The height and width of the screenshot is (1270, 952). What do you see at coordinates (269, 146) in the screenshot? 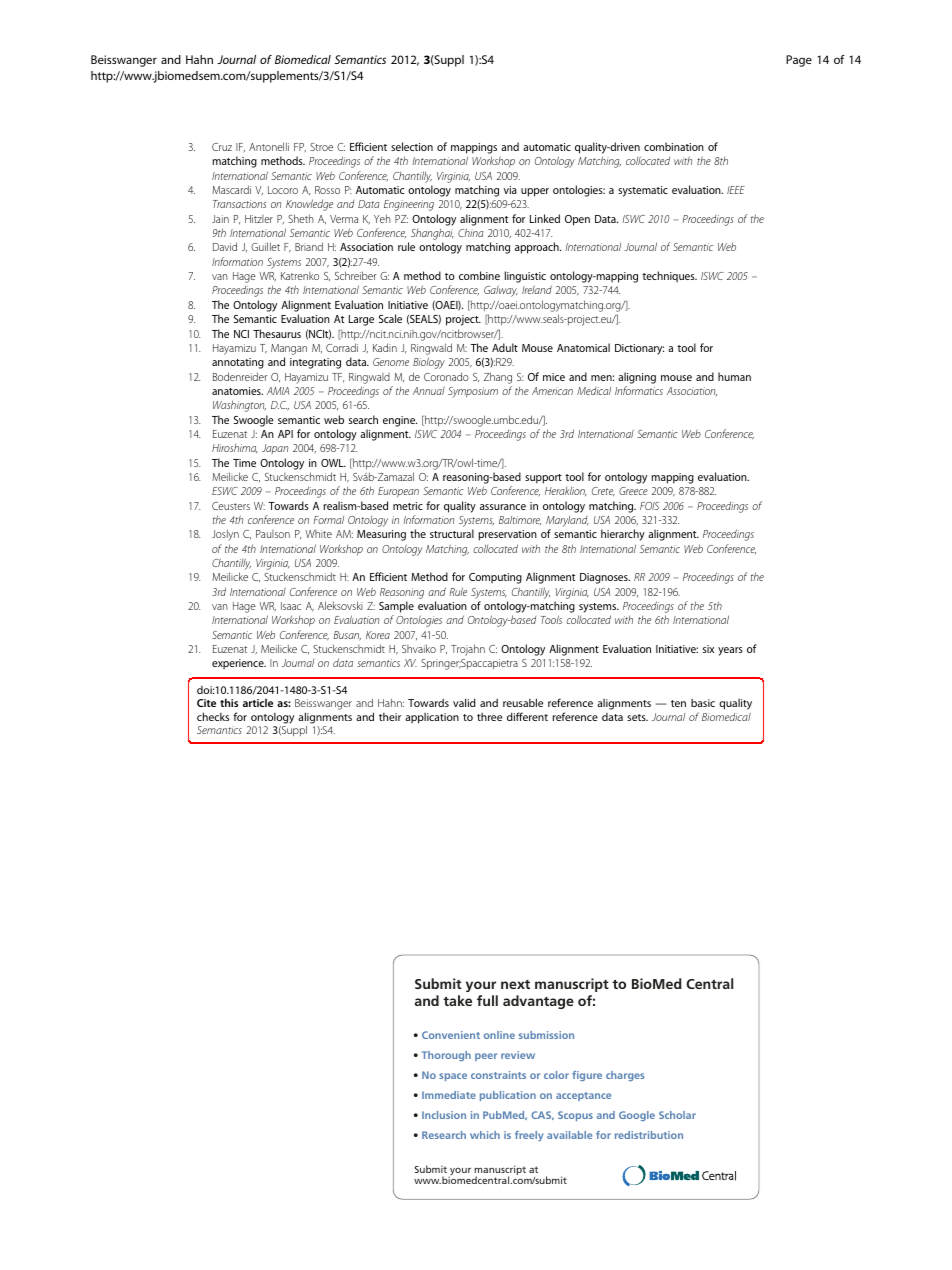
I see `Antonelli` at bounding box center [269, 146].
